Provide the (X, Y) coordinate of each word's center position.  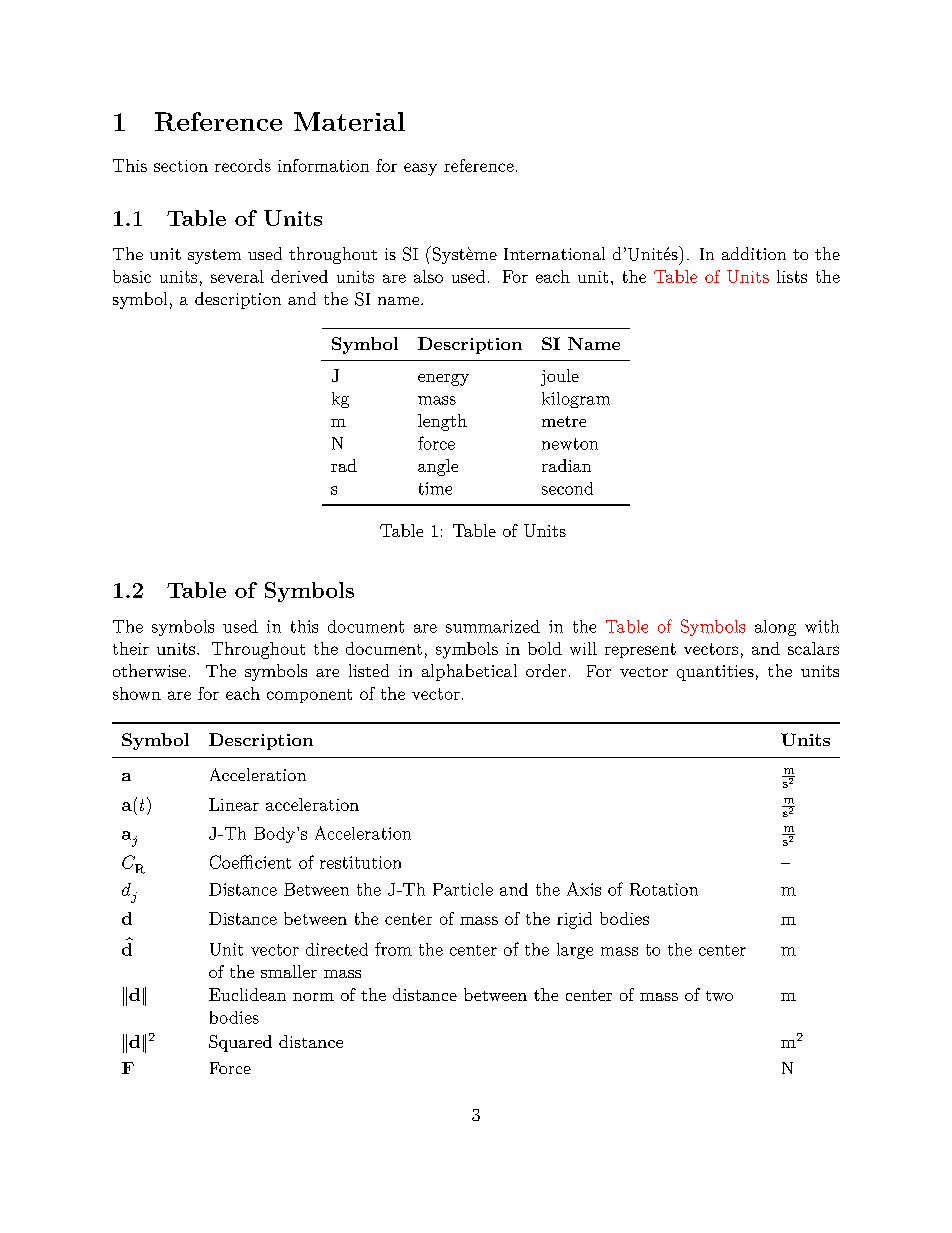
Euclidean (247, 994)
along (775, 628)
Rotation (664, 889)
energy (443, 380)
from (393, 949)
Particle (463, 889)
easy (420, 169)
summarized (493, 626)
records (243, 165)
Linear (234, 804)
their (131, 648)
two (719, 996)
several (237, 276)
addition (754, 253)
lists (792, 276)
